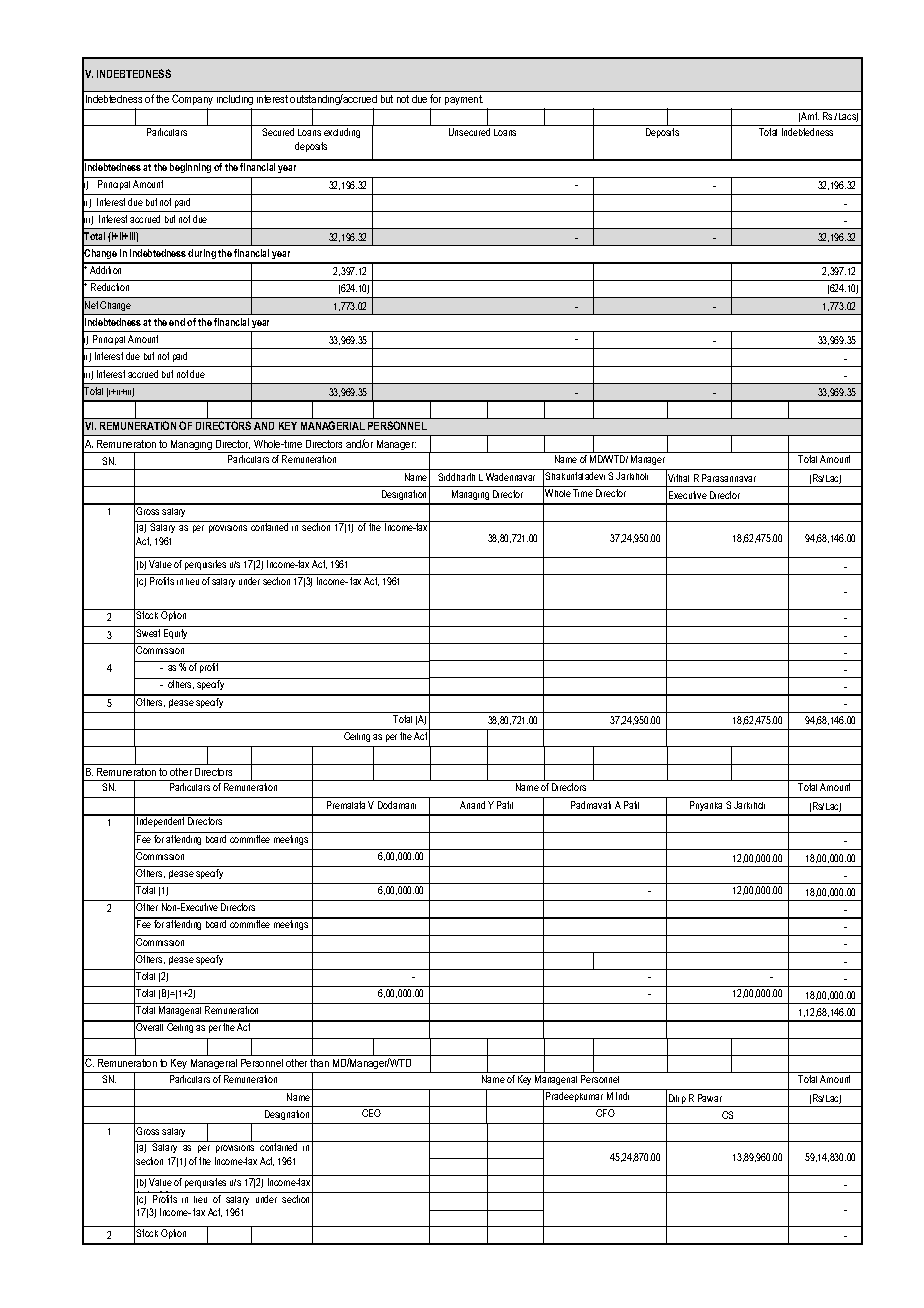 The image size is (924, 1308). I want to click on Reduction, so click(110, 287).
